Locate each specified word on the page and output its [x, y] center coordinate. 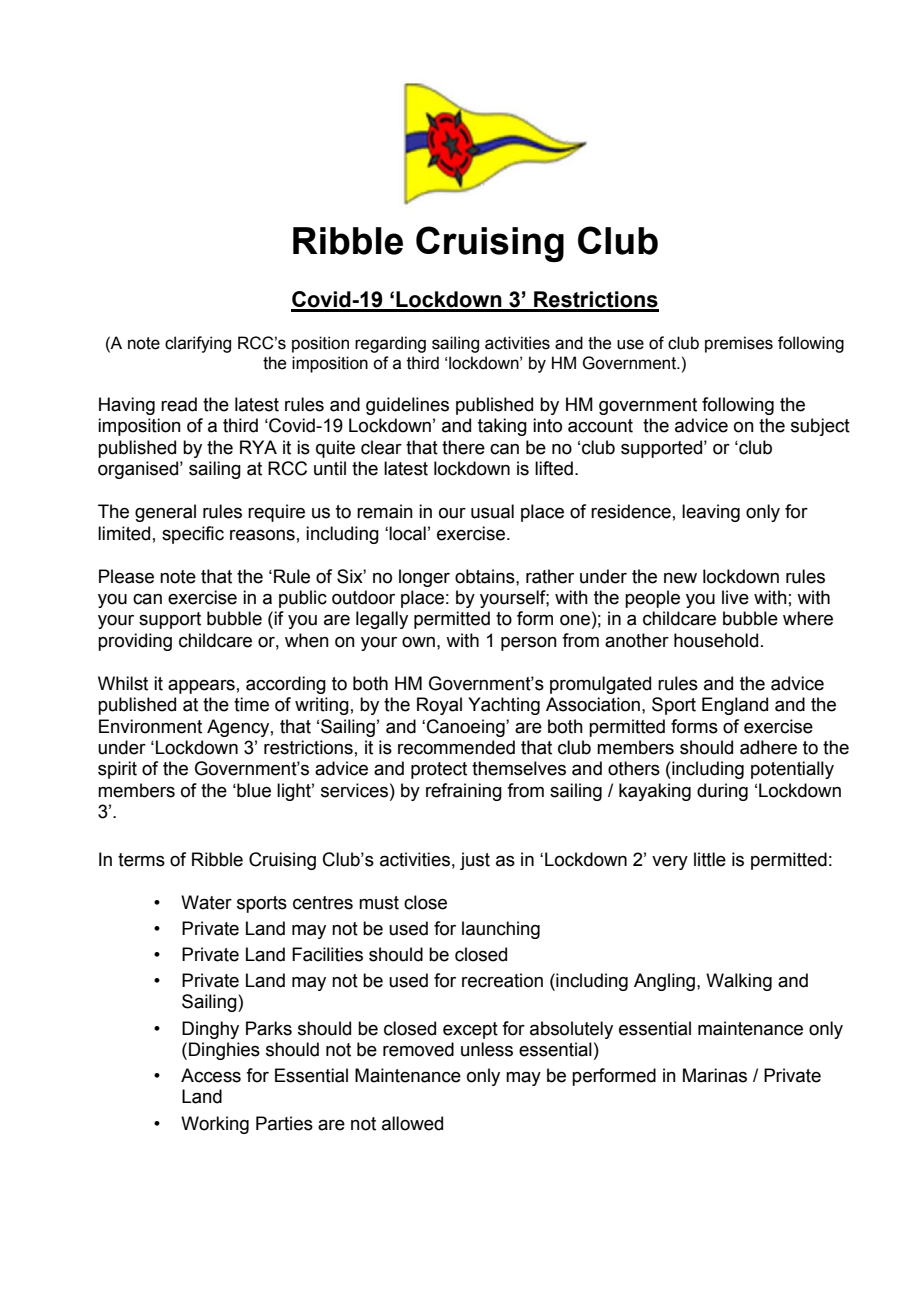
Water [206, 902]
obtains [486, 576]
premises [739, 344]
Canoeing [467, 728]
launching [501, 930]
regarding [390, 344]
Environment [150, 726]
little [710, 859]
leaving [711, 513]
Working [215, 1125]
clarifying [198, 344]
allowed [412, 1123]
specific [193, 535]
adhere [768, 747]
